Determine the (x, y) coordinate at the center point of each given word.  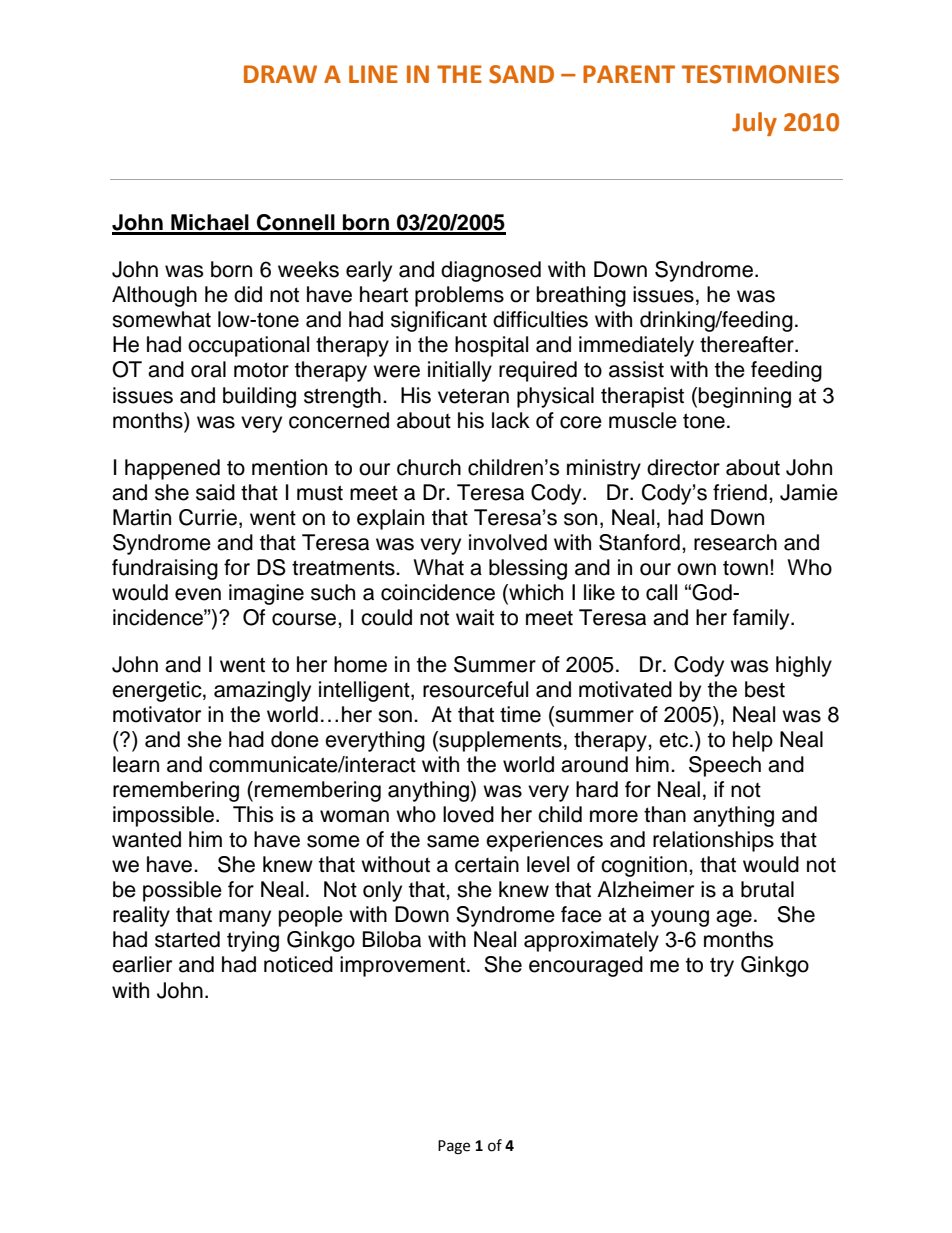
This (253, 814)
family (762, 619)
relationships (713, 841)
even (198, 594)
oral (208, 369)
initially (460, 371)
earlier (142, 964)
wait (475, 617)
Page (454, 1147)
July (754, 124)
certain (487, 864)
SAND (521, 74)
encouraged (586, 966)
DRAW (280, 74)
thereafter (748, 344)
